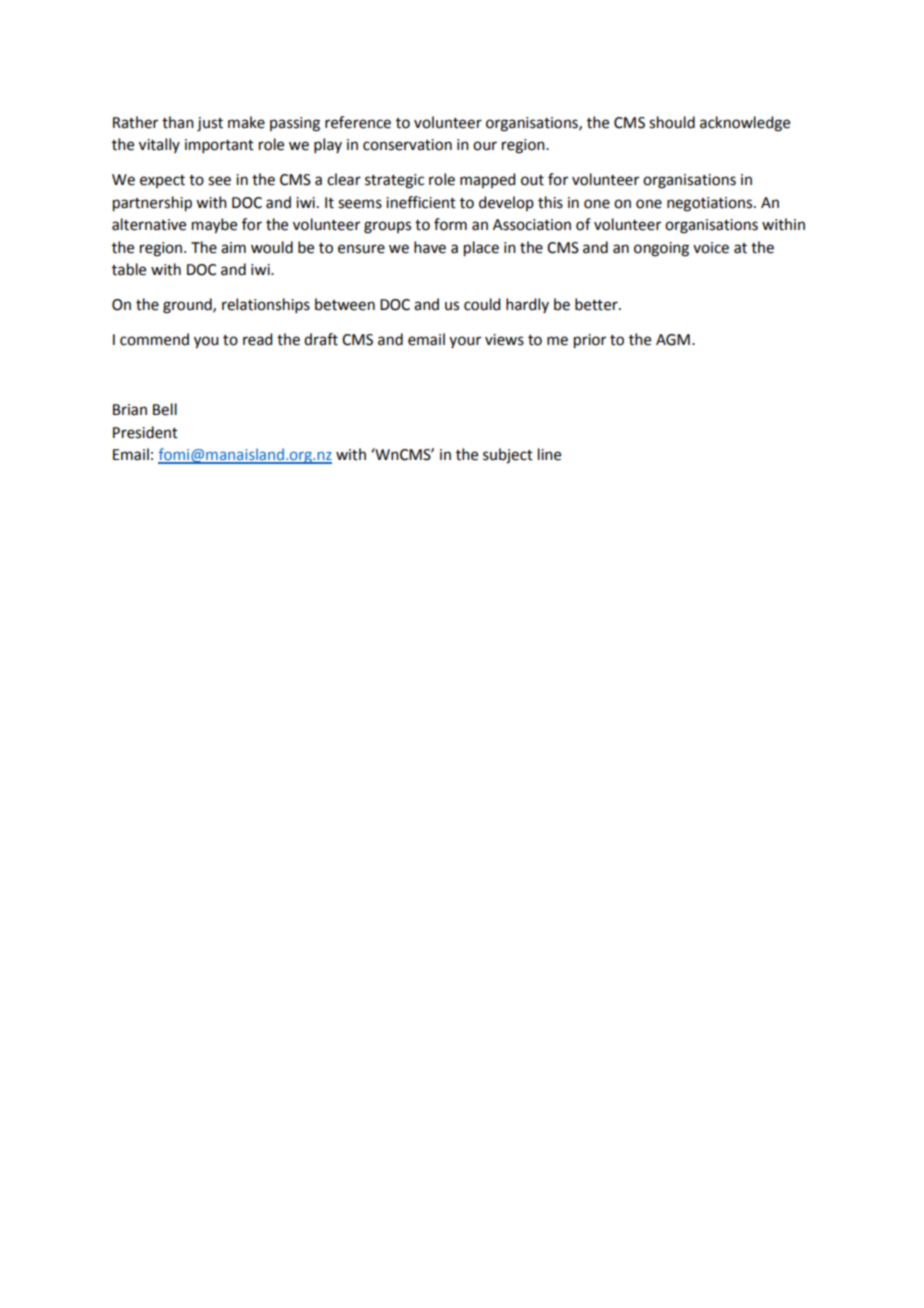 Image resolution: width=924 pixels, height=1308 pixels. Describe the element at coordinates (407, 145) in the image. I see `conservation` at that location.
